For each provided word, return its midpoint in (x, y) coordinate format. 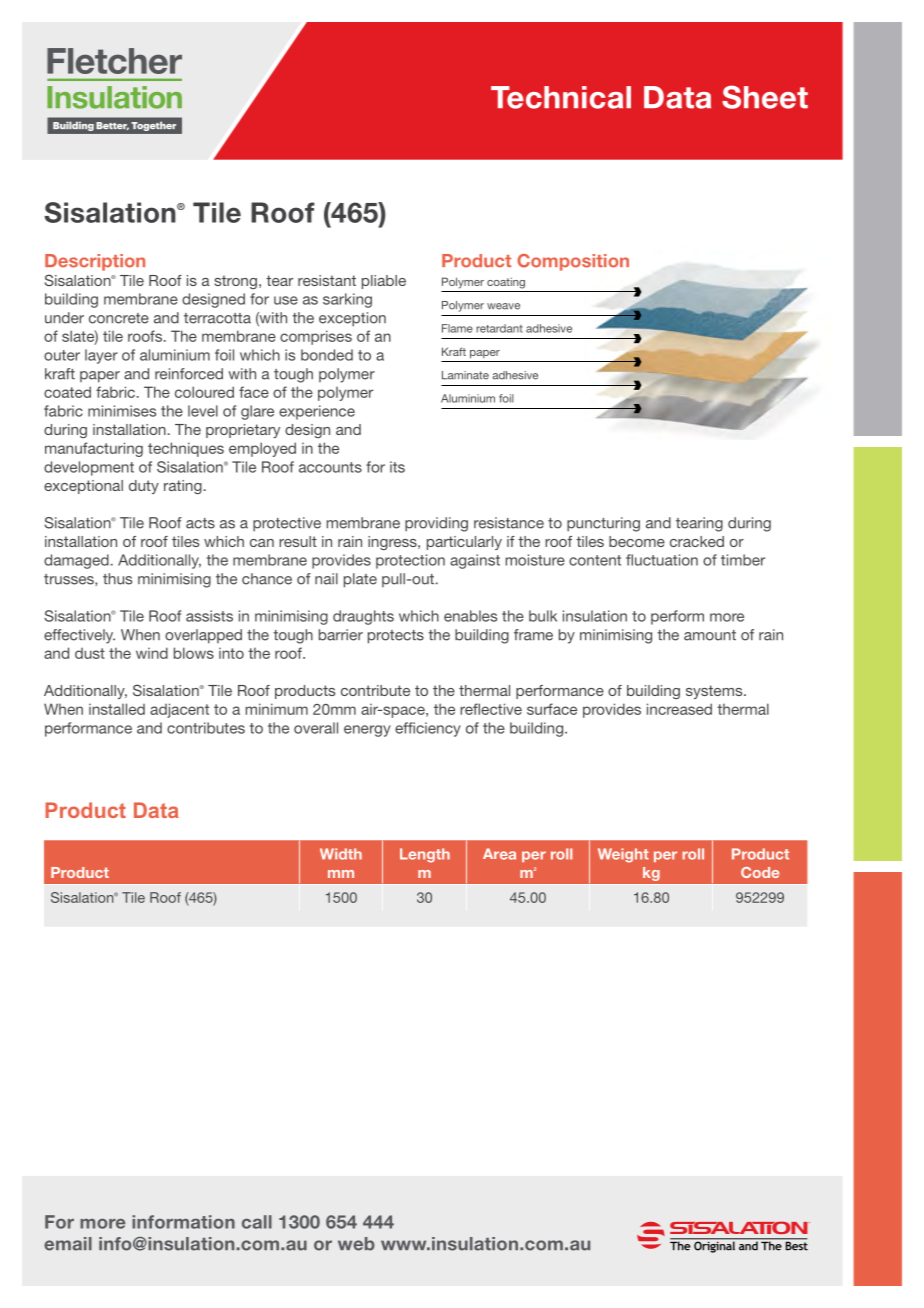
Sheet (765, 97)
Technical (561, 97)
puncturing (603, 524)
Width (341, 854)
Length (425, 855)
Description (95, 262)
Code (760, 872)
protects (396, 637)
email (68, 1244)
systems (715, 692)
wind (152, 653)
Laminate (465, 375)
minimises (122, 411)
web (356, 1244)
